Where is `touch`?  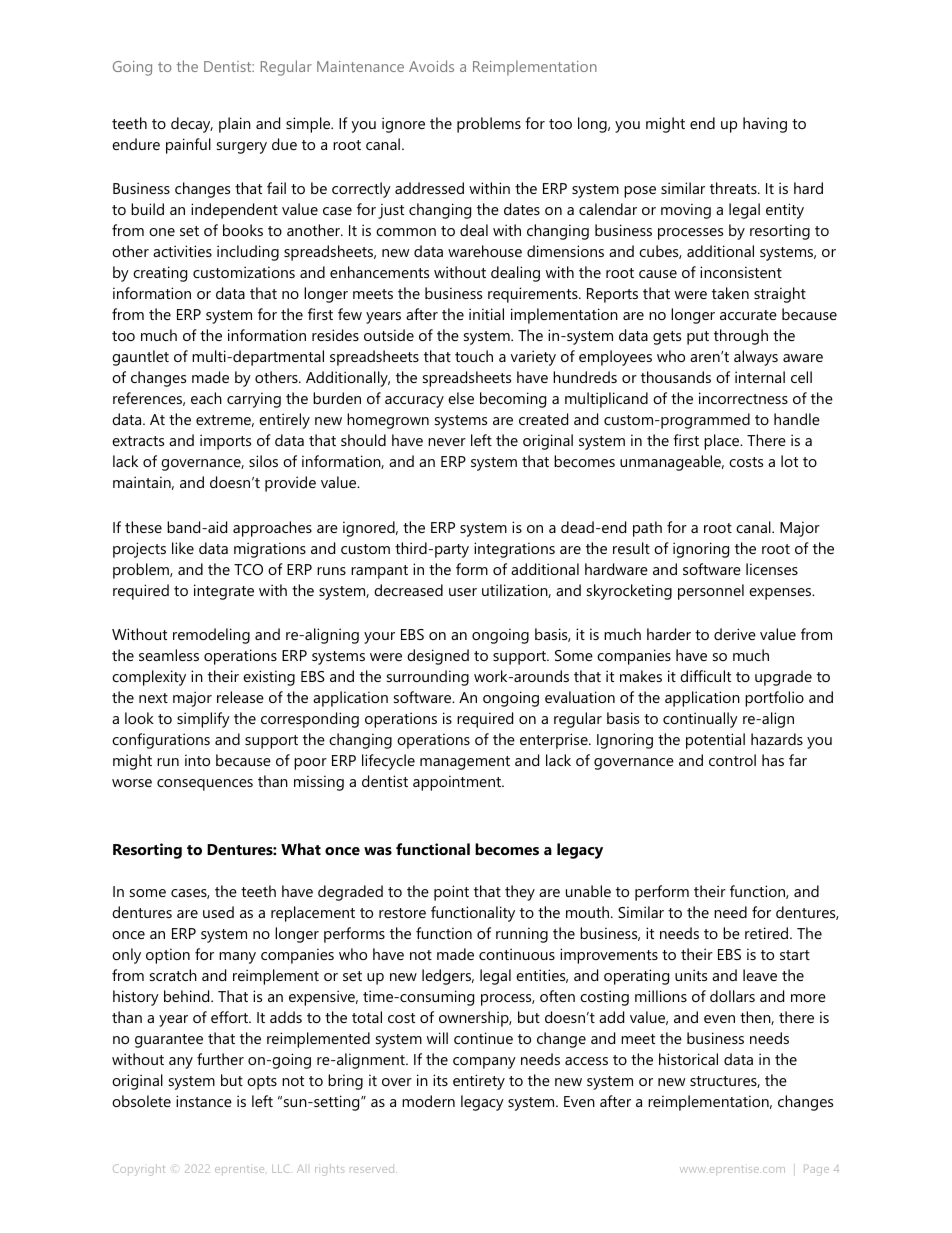
touch is located at coordinates (474, 356).
